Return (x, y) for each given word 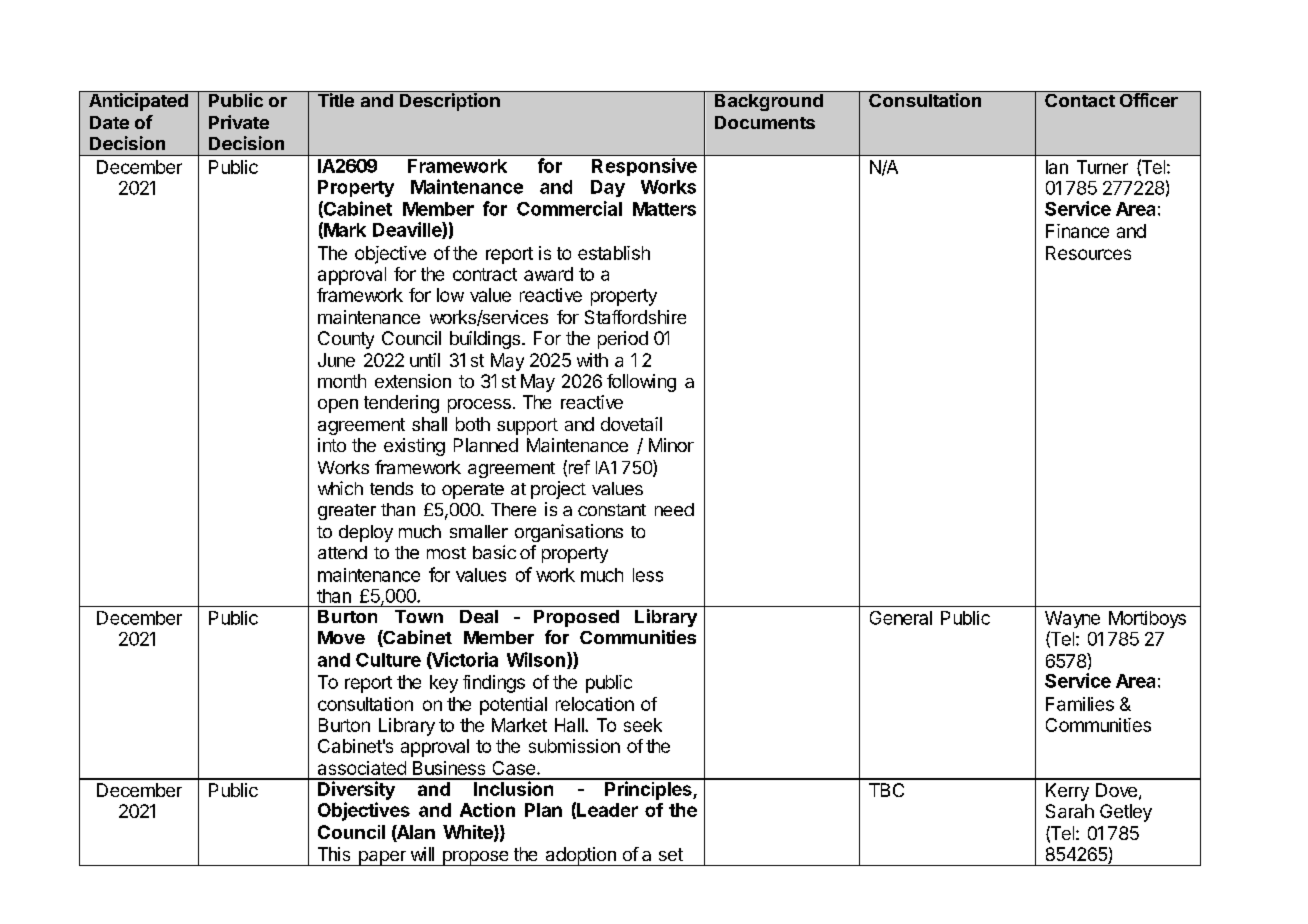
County (346, 340)
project (558, 490)
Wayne (1072, 619)
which (340, 488)
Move (341, 637)
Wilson (536, 659)
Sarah (1070, 811)
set (671, 854)
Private (239, 122)
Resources (1088, 253)
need (674, 509)
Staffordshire (635, 317)
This (334, 854)
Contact (1080, 99)
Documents (765, 122)
